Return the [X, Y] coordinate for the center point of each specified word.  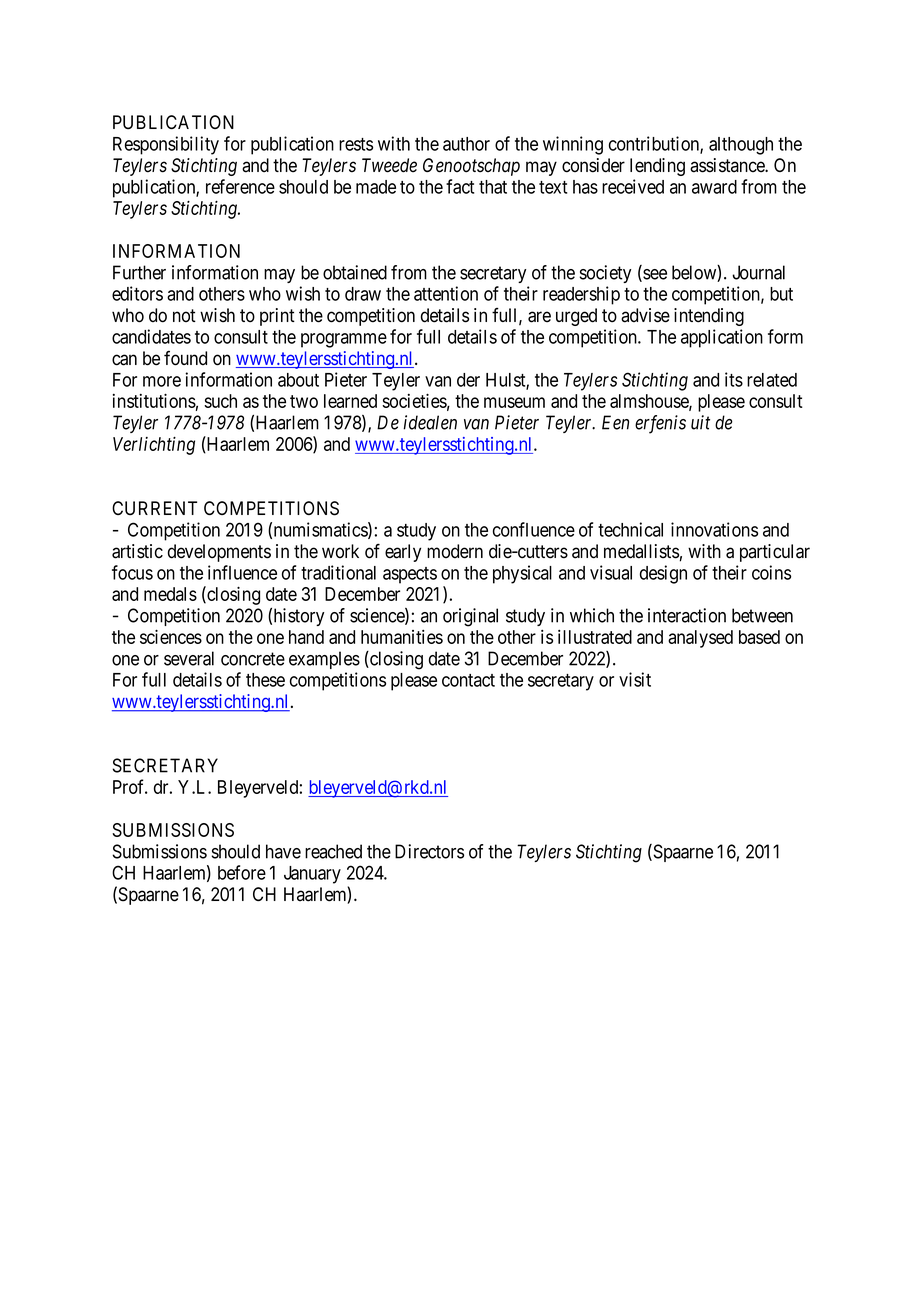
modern [455, 551]
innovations [714, 529]
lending [657, 167]
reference [240, 186]
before [242, 872]
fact [460, 186]
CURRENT [154, 508]
